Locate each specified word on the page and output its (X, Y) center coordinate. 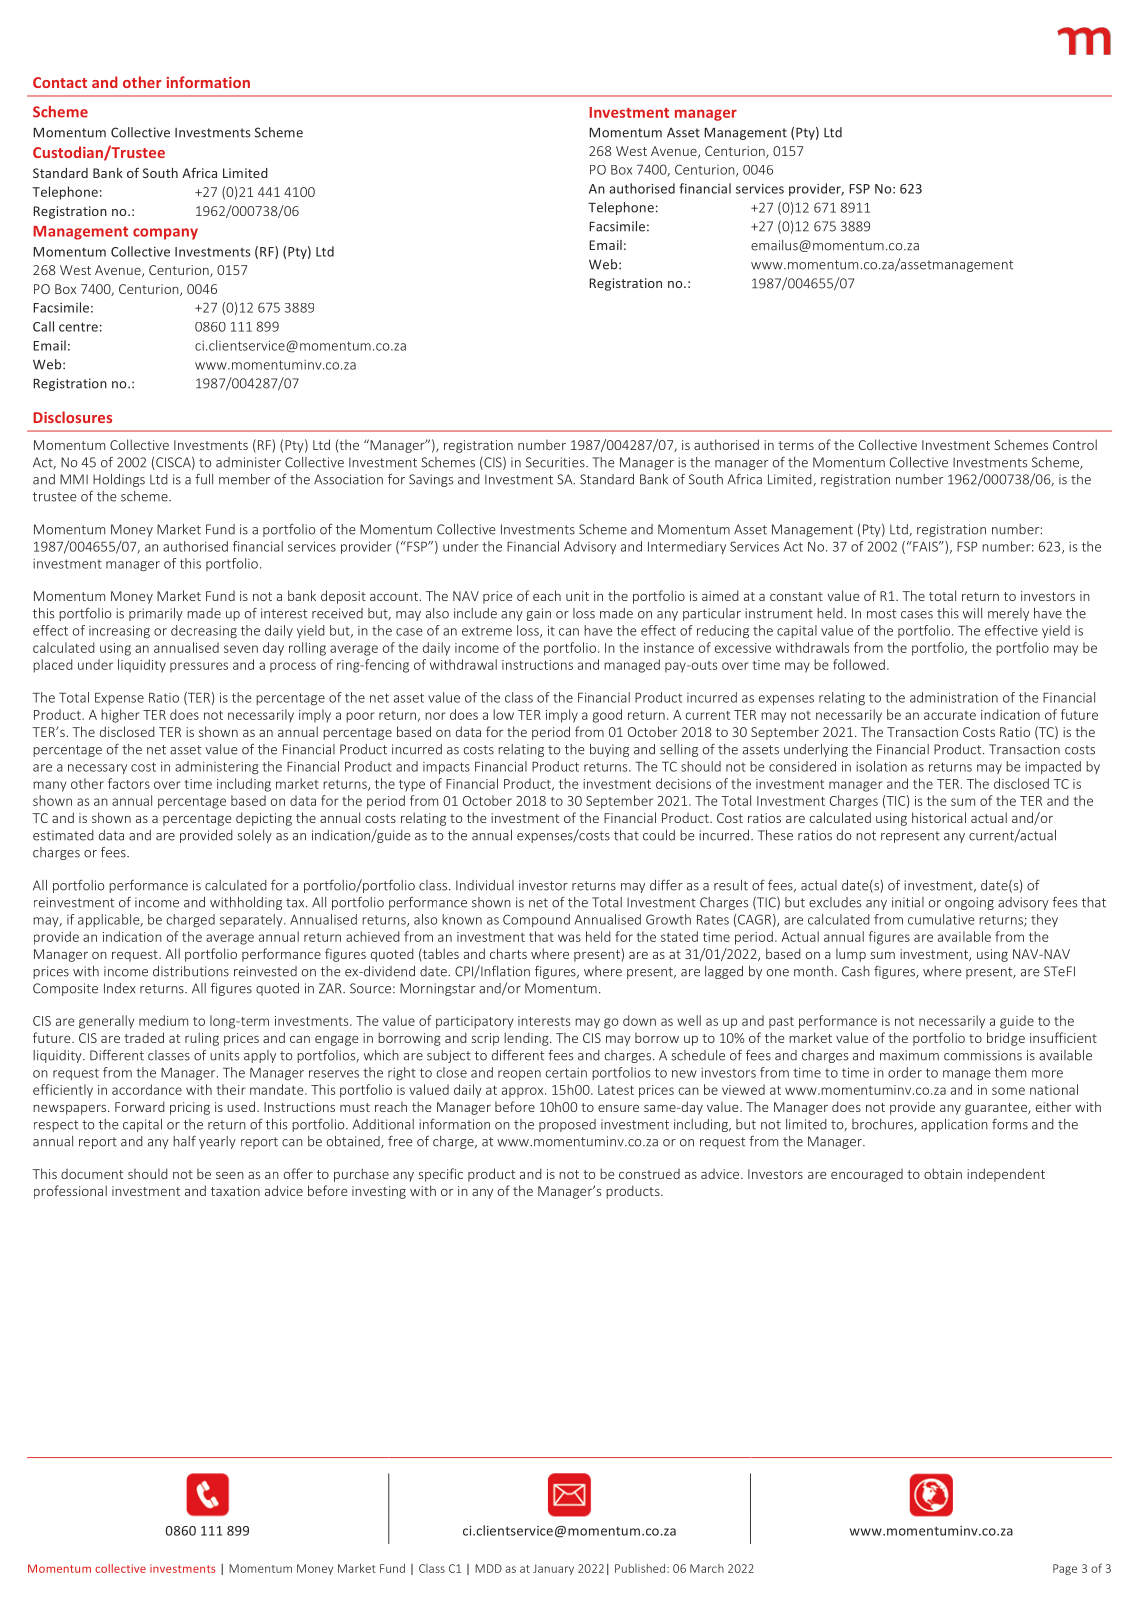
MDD (488, 1568)
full (204, 479)
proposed (567, 1125)
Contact (60, 82)
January (553, 1569)
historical (939, 817)
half (184, 1141)
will (972, 613)
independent (1006, 1175)
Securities (556, 462)
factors (129, 783)
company (165, 234)
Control (1075, 444)
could (659, 835)
